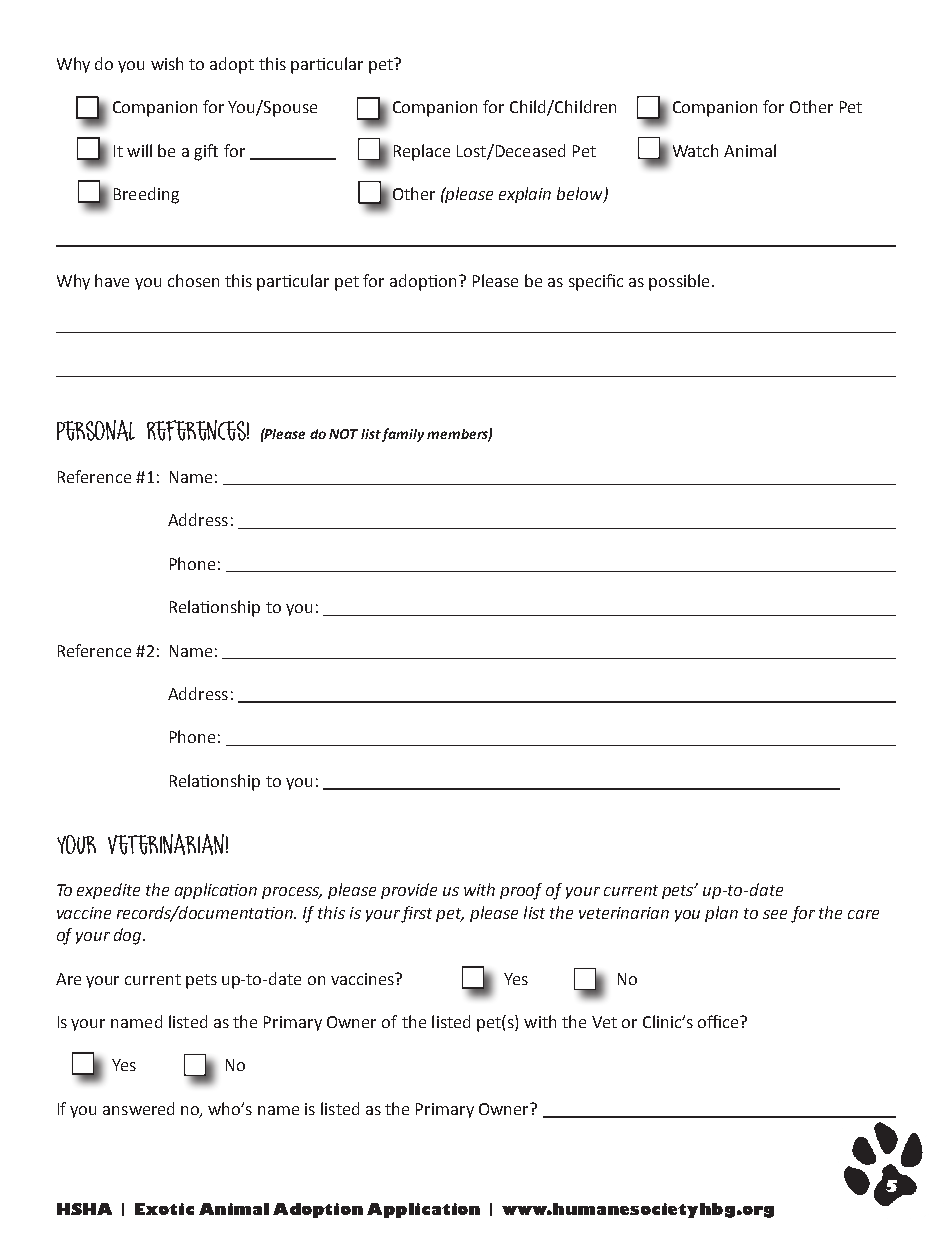  What do you see at coordinates (721, 914) in the screenshot?
I see `plan` at bounding box center [721, 914].
